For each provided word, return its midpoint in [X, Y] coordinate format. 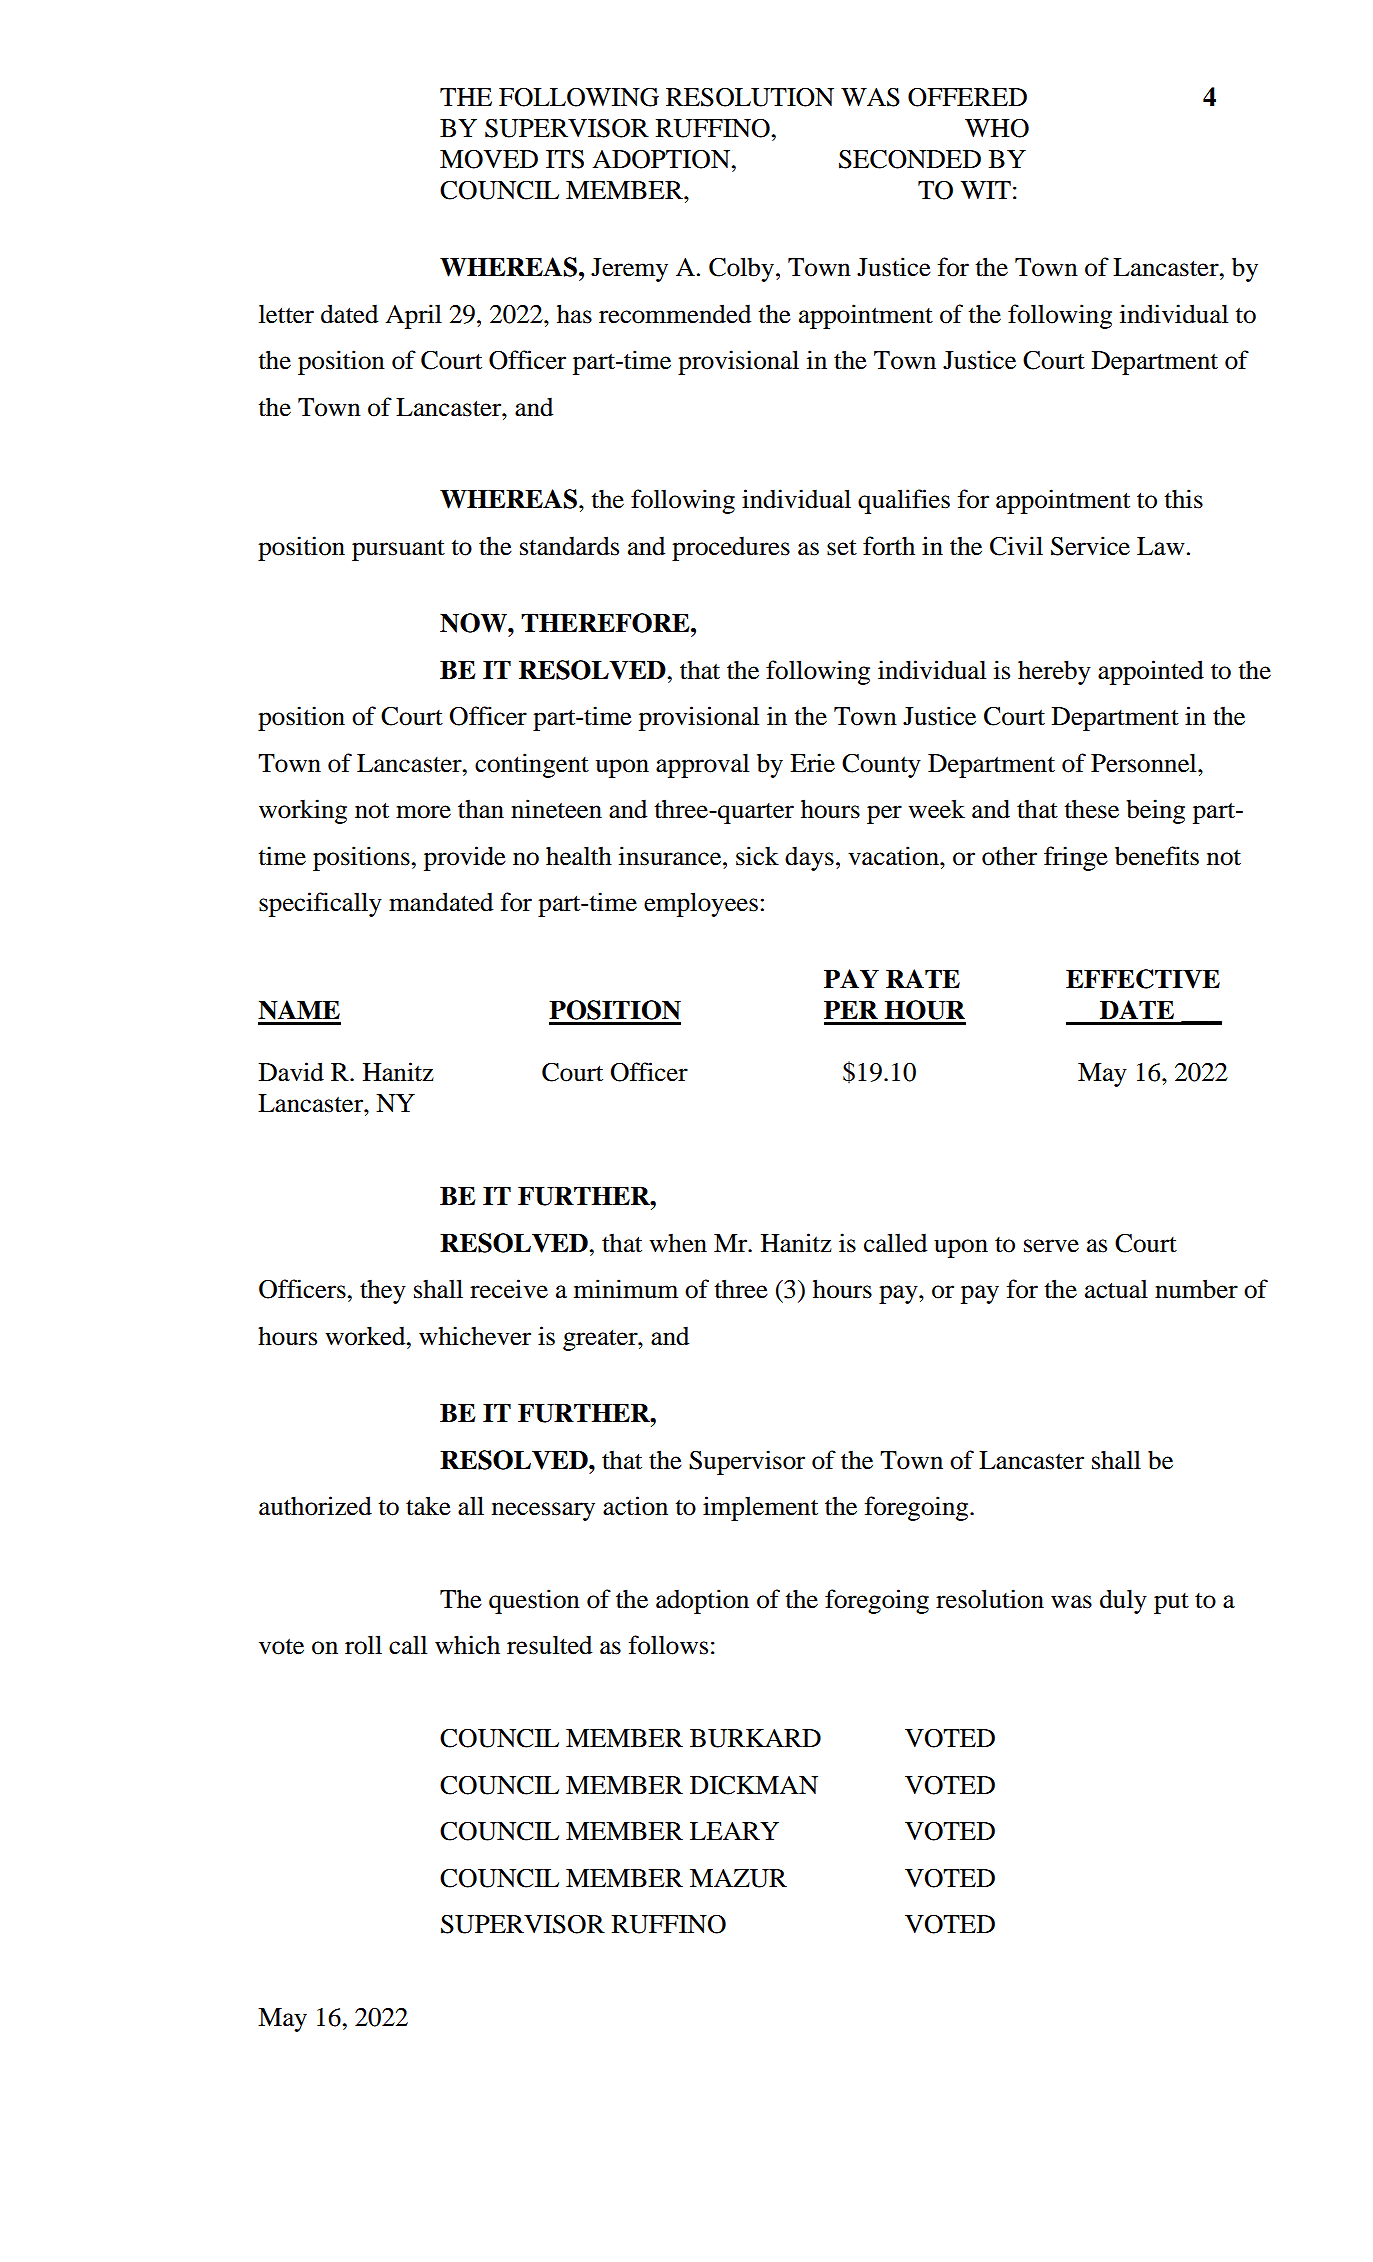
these [1091, 809]
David [291, 1072]
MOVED [489, 159]
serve [1051, 1246]
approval [702, 765]
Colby [741, 269]
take [428, 1506]
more [423, 812]
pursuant [398, 550]
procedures [731, 549]
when [678, 1243]
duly [1123, 1601]
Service [1090, 546]
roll [363, 1645]
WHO [997, 128]
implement [760, 1508]
